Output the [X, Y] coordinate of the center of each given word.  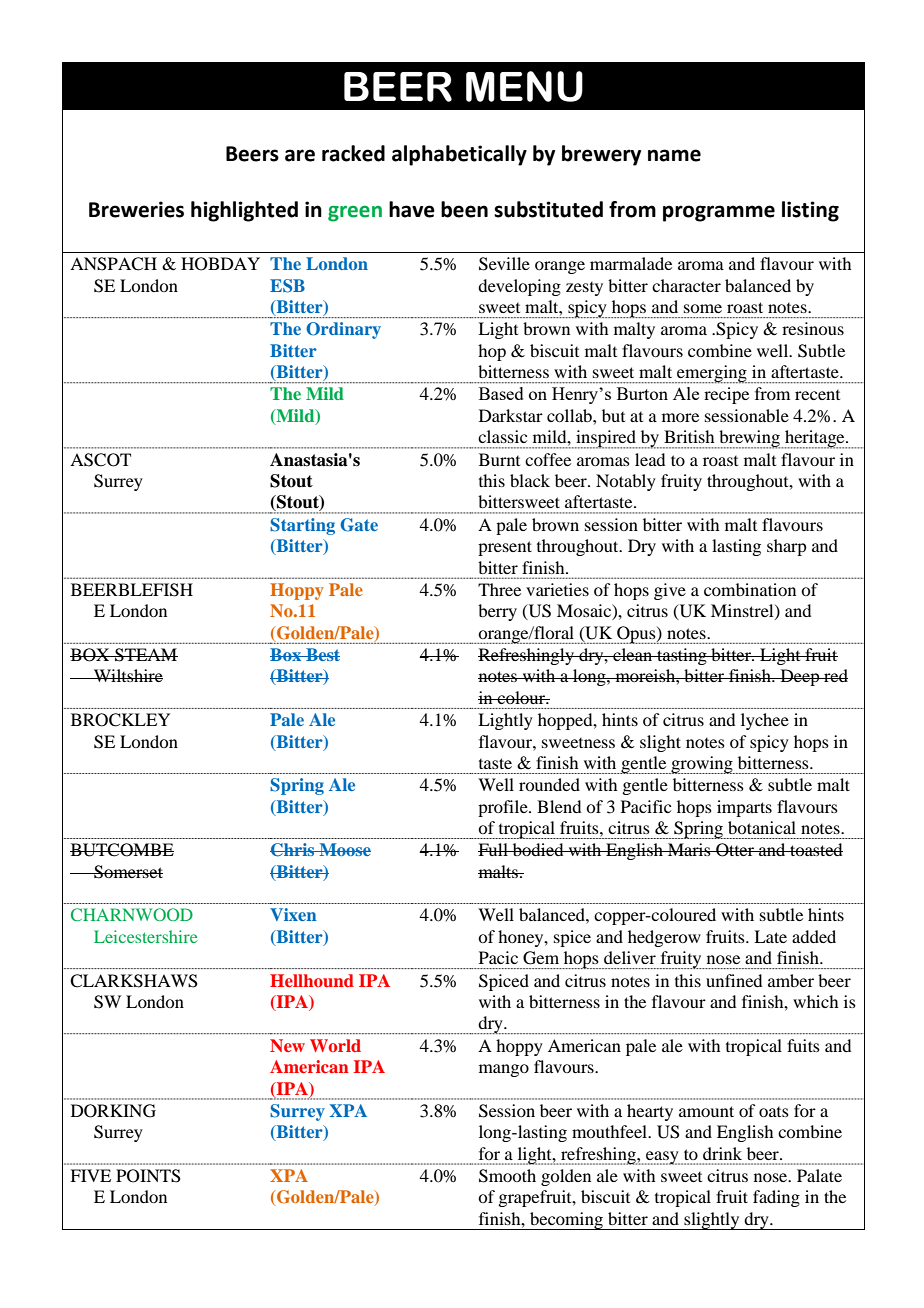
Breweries [136, 209]
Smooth [507, 1176]
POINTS [148, 1176]
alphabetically [459, 155]
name [674, 155]
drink [722, 1153]
